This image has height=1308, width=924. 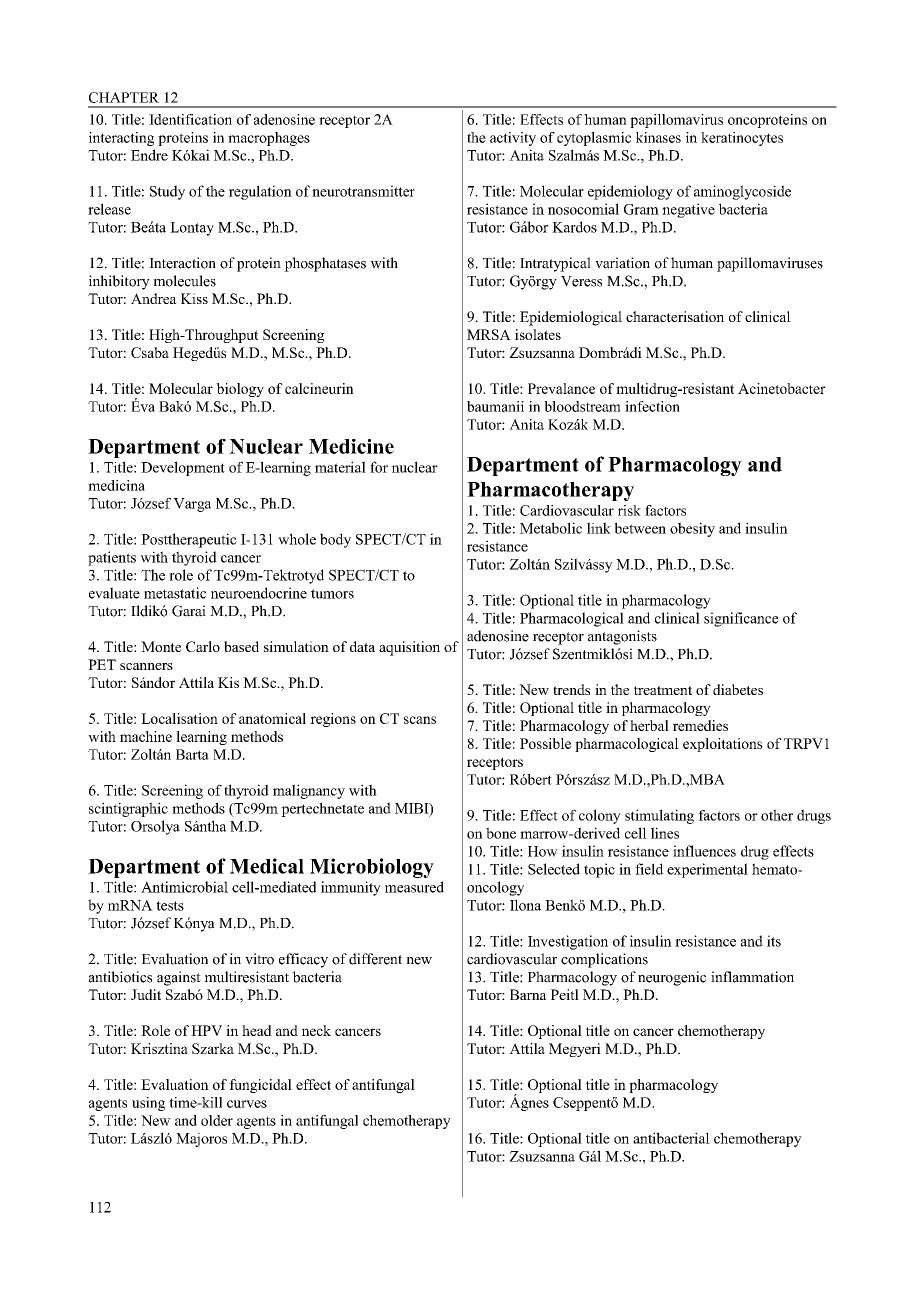 What do you see at coordinates (513, 139) in the image?
I see `activity` at bounding box center [513, 139].
